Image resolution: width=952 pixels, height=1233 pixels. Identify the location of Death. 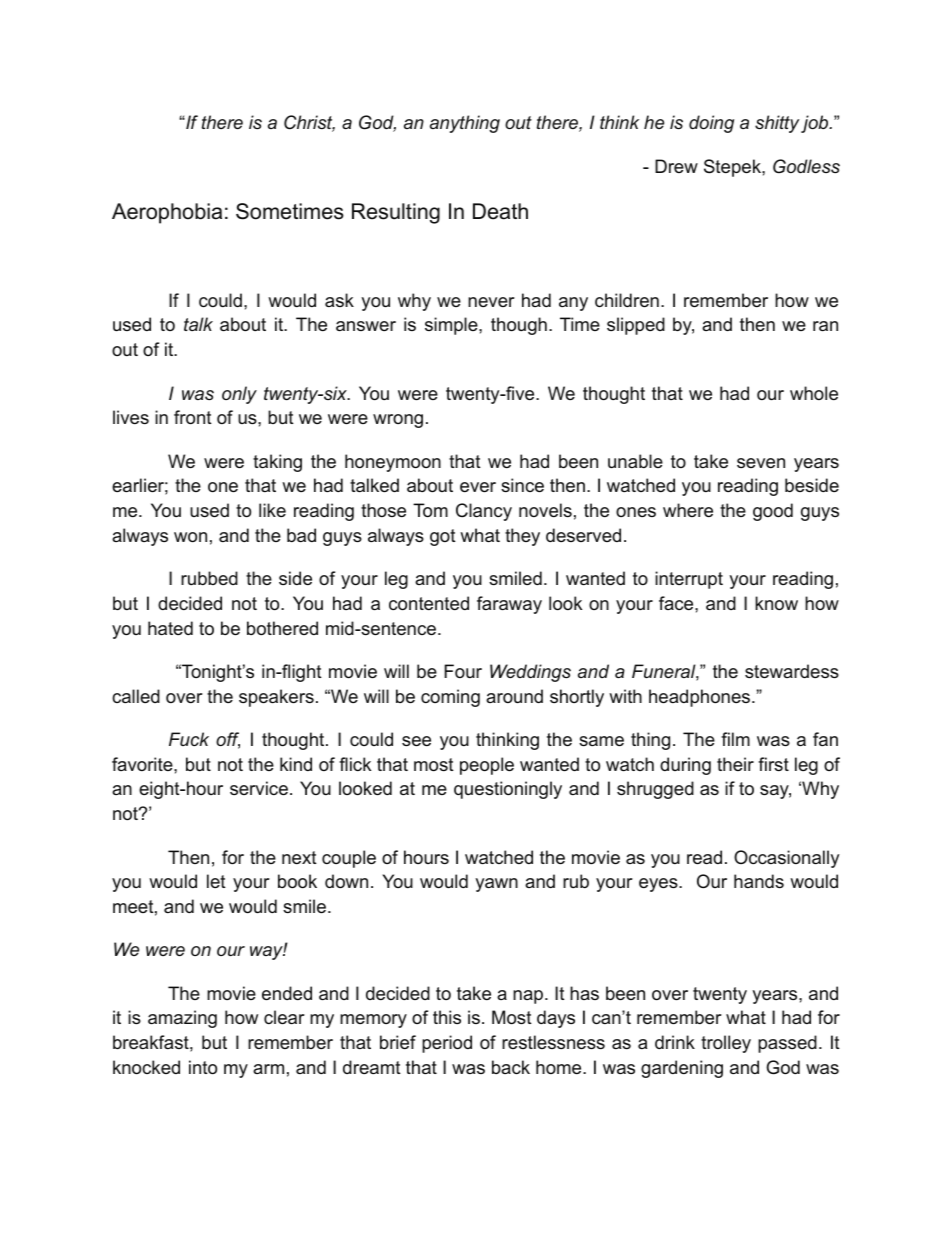
(500, 211).
